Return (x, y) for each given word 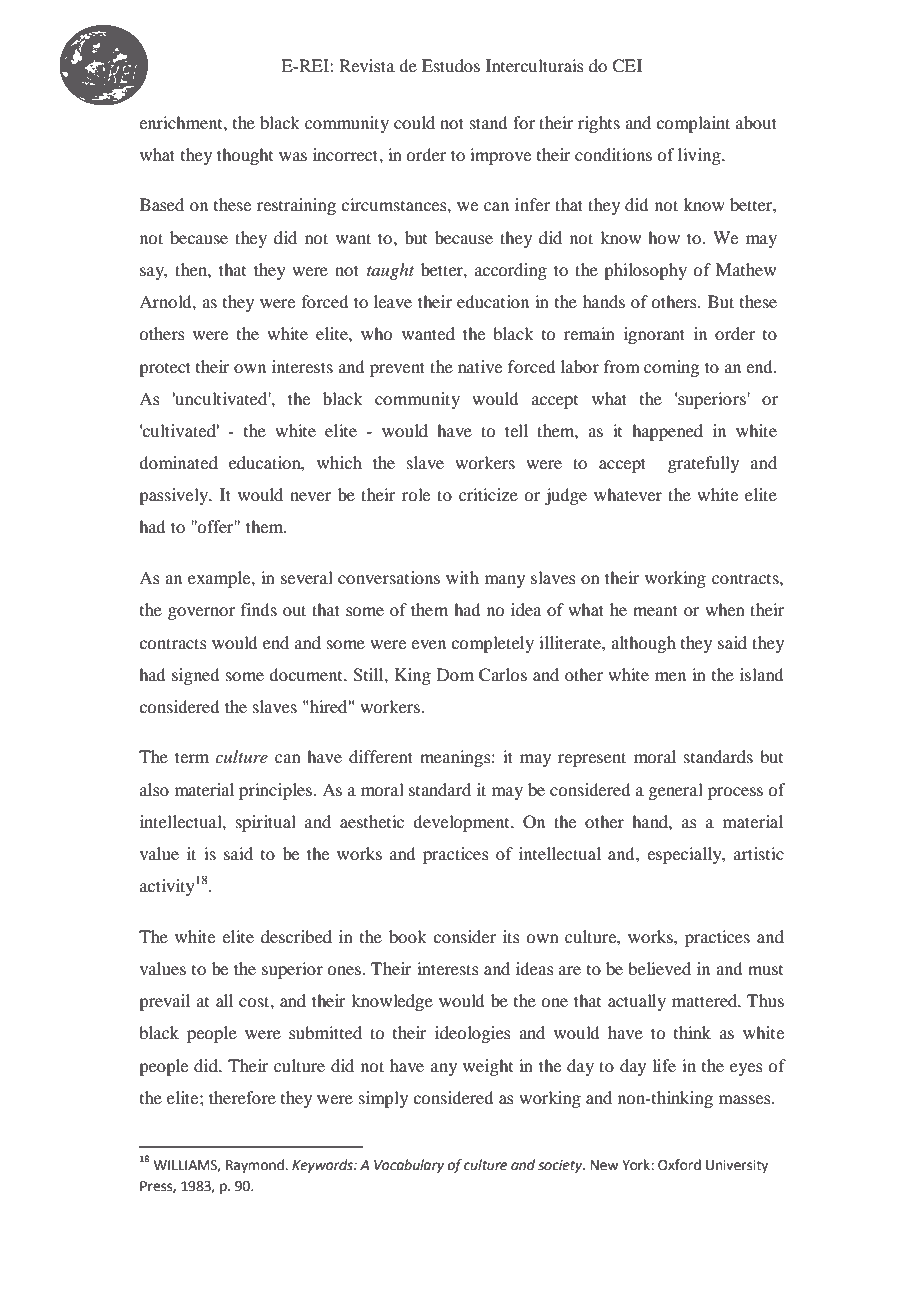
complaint (693, 124)
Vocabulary (409, 1166)
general (675, 791)
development (462, 823)
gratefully (703, 464)
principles (276, 791)
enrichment (182, 122)
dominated (178, 462)
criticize (488, 494)
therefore (242, 1097)
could (414, 122)
